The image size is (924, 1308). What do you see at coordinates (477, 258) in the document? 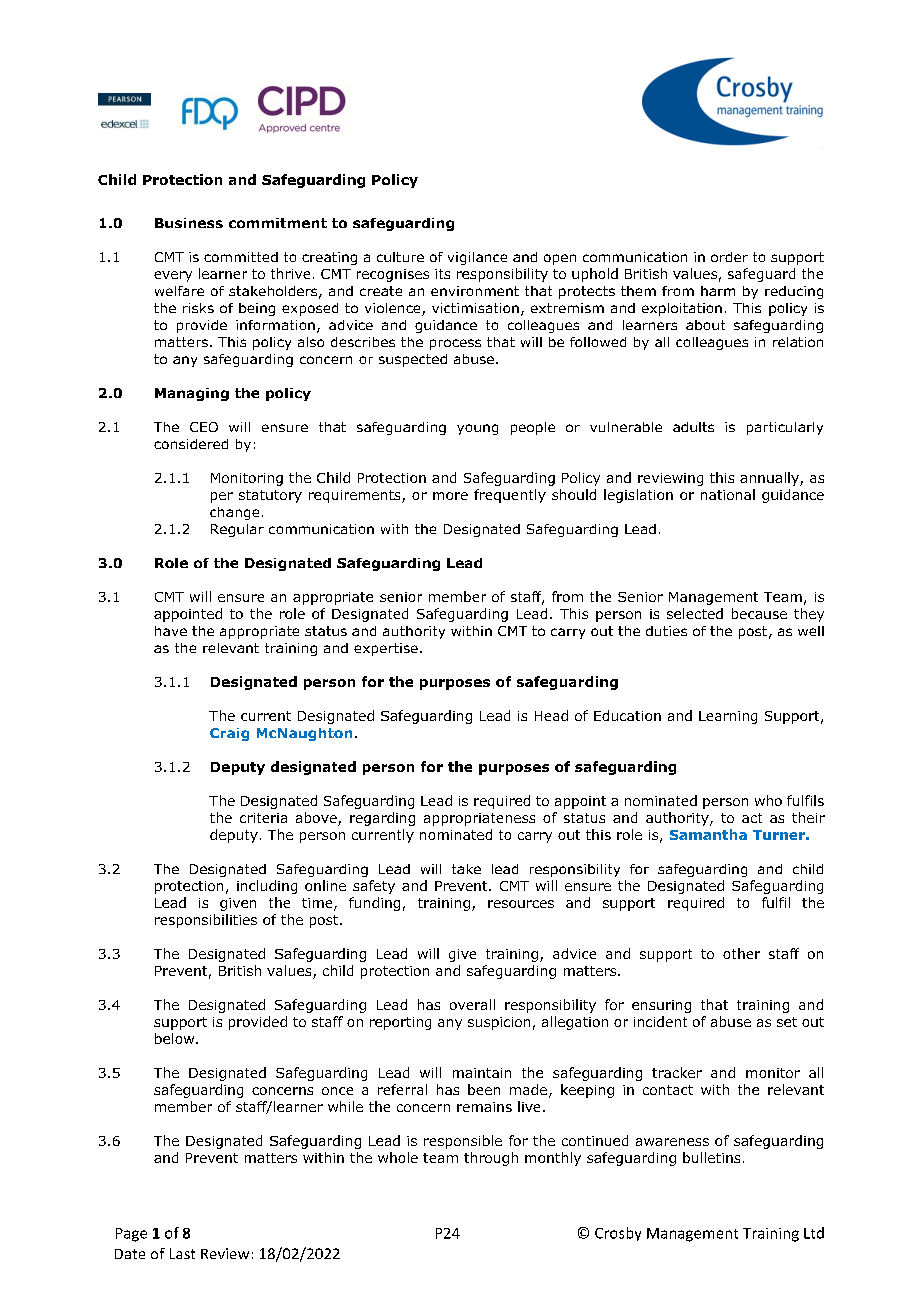
I see `vigilance` at bounding box center [477, 258].
